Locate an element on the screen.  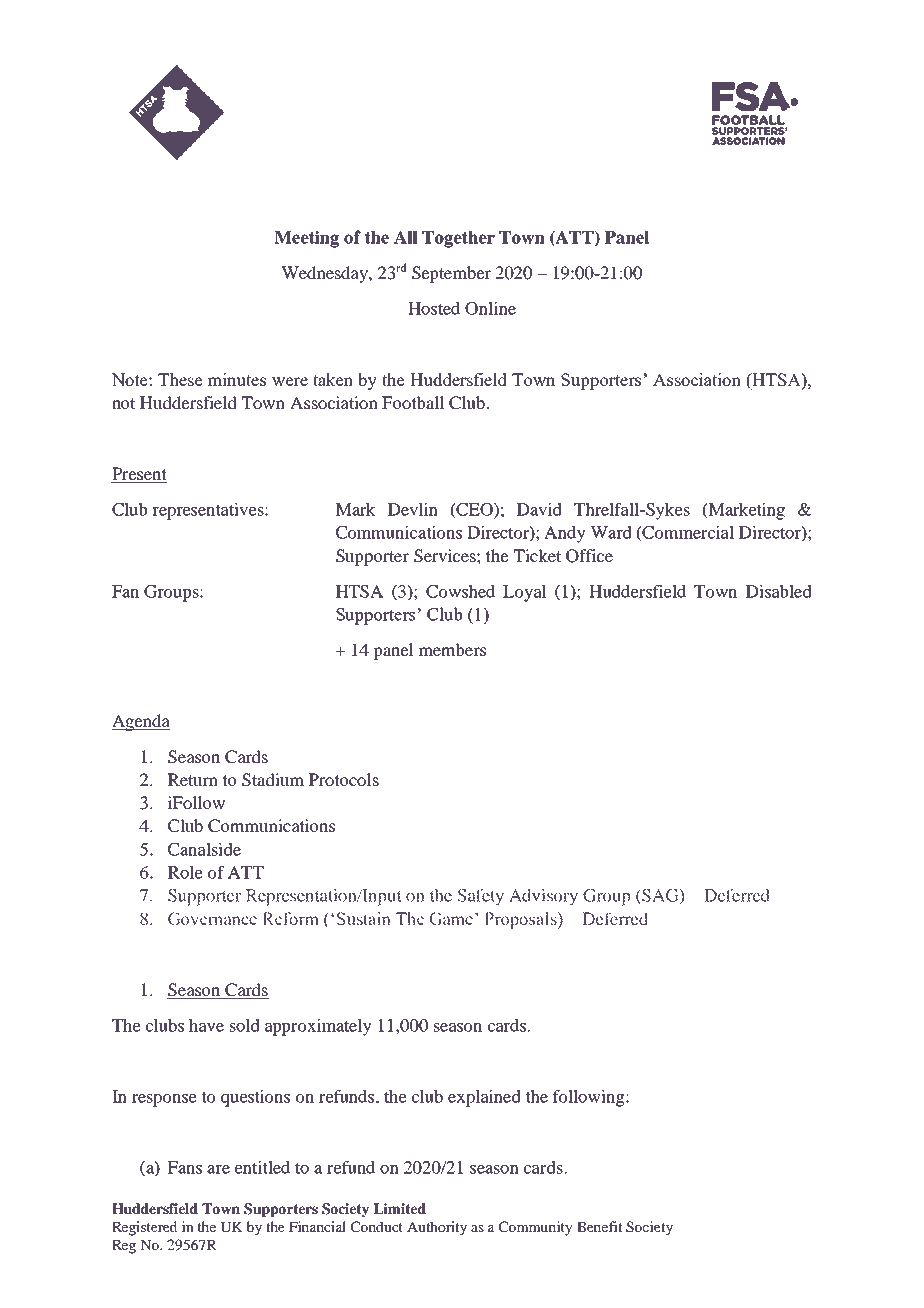
Safety is located at coordinates (481, 897).
